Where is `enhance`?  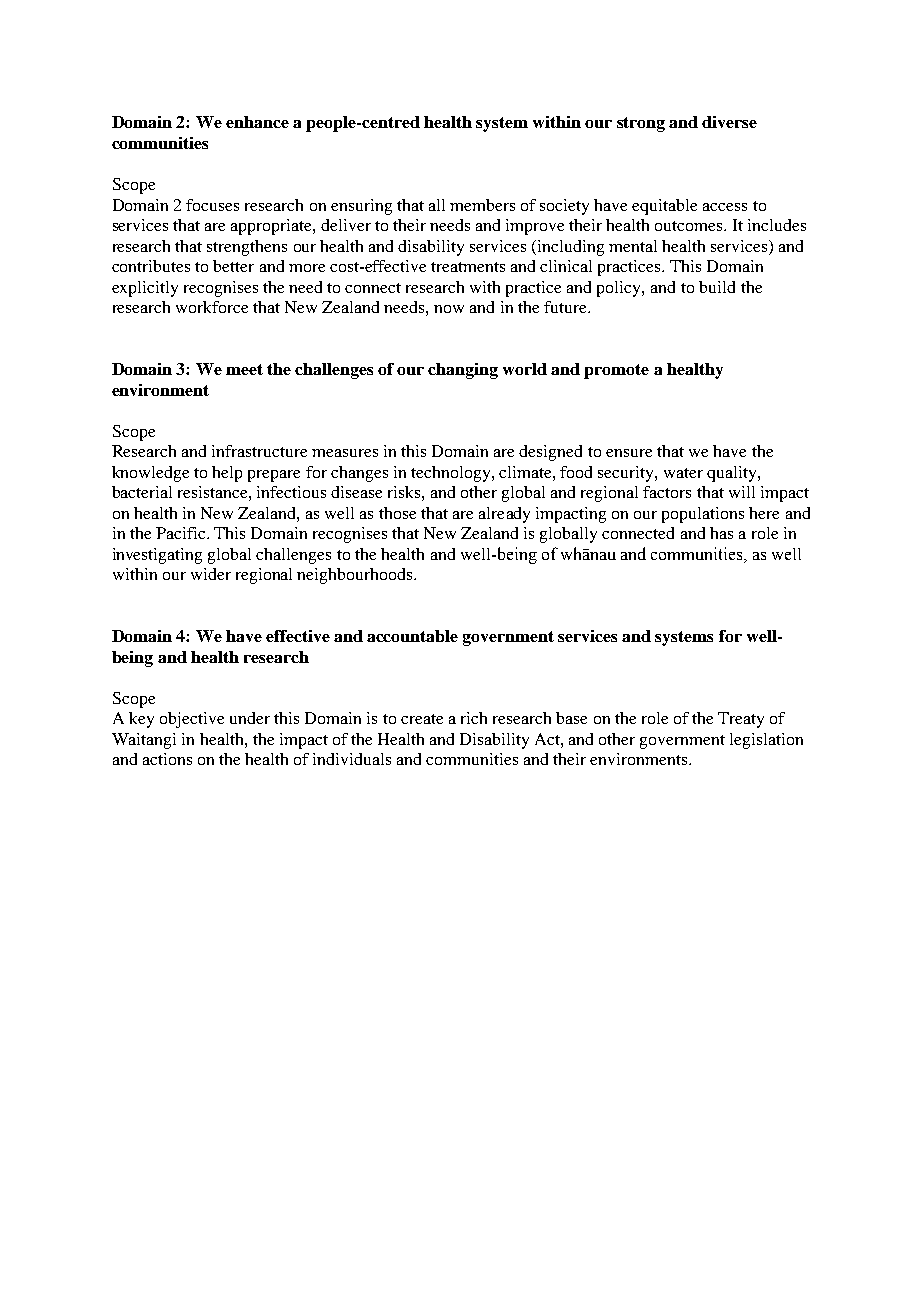 enhance is located at coordinates (257, 122).
